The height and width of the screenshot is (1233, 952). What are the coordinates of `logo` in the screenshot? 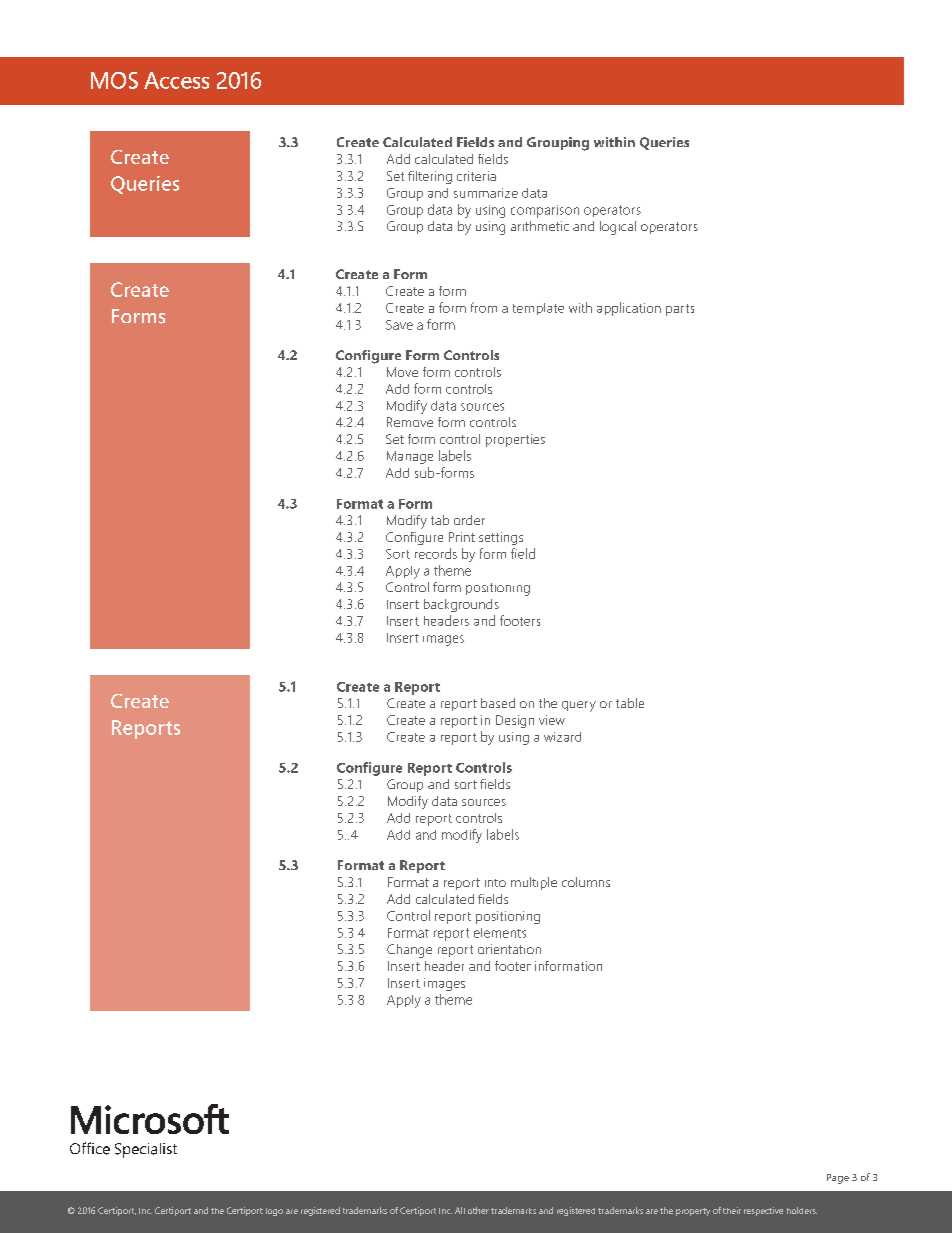 It's located at (274, 1212).
